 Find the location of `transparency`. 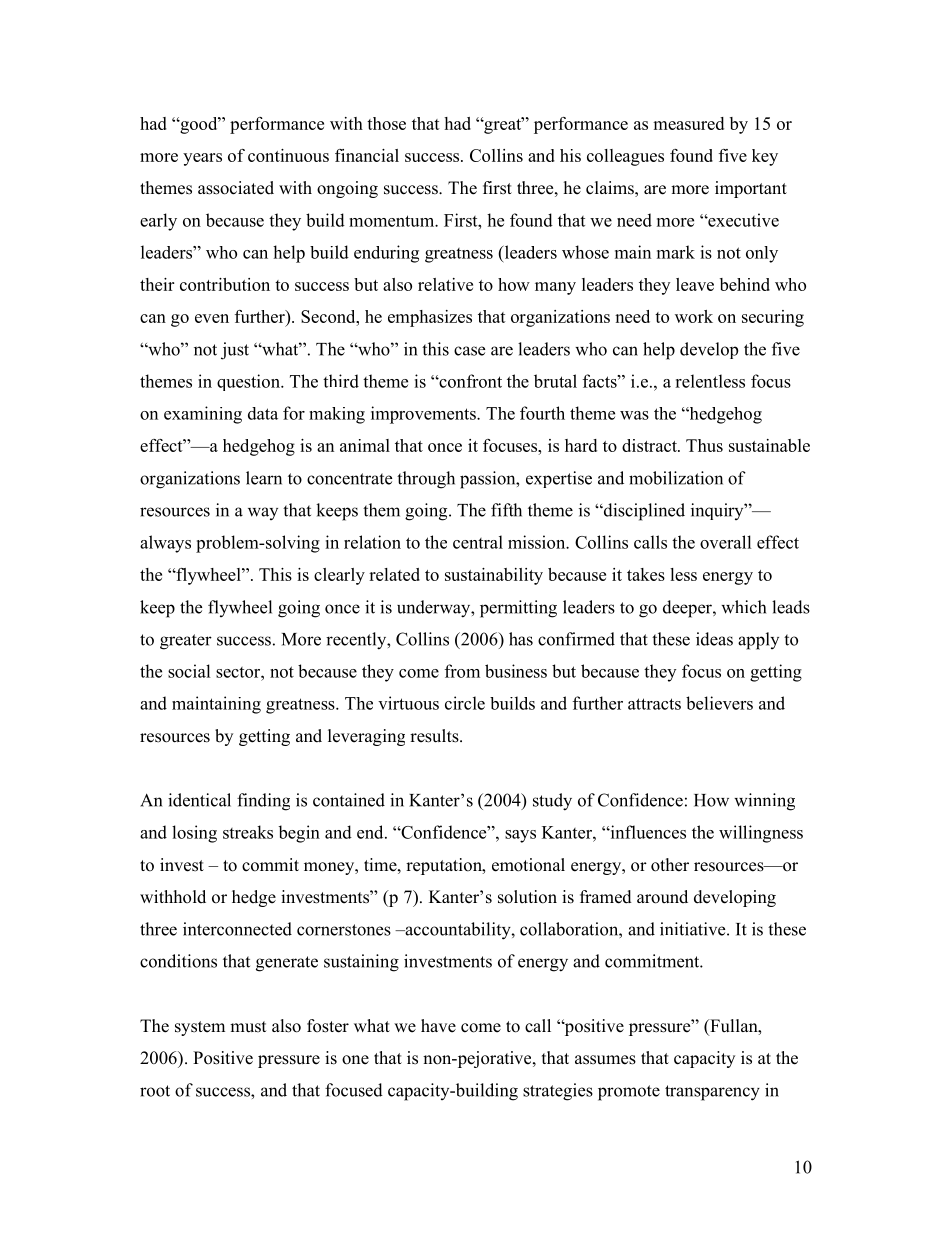

transparency is located at coordinates (712, 1093).
